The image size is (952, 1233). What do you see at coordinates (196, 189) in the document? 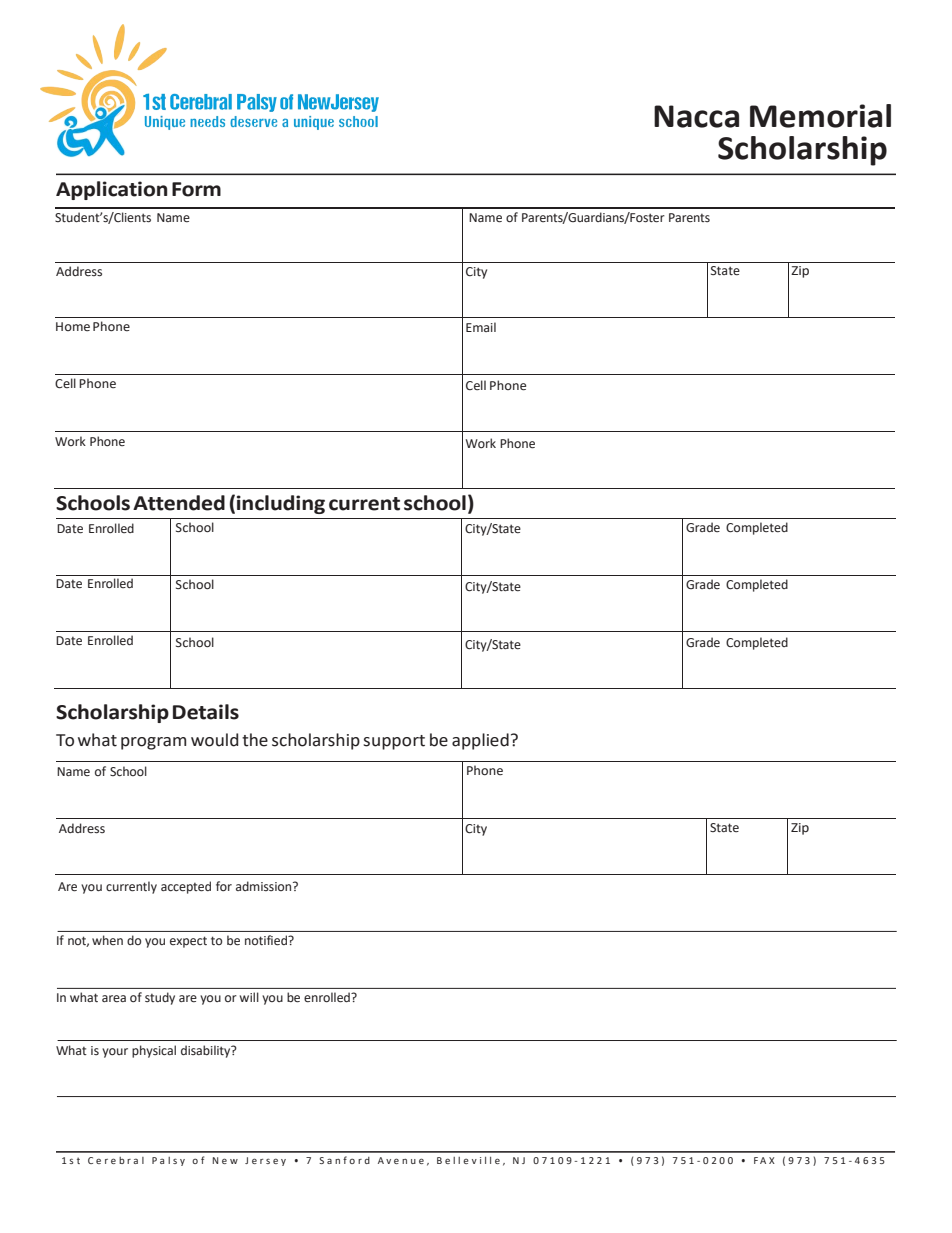
I see `Form` at bounding box center [196, 189].
